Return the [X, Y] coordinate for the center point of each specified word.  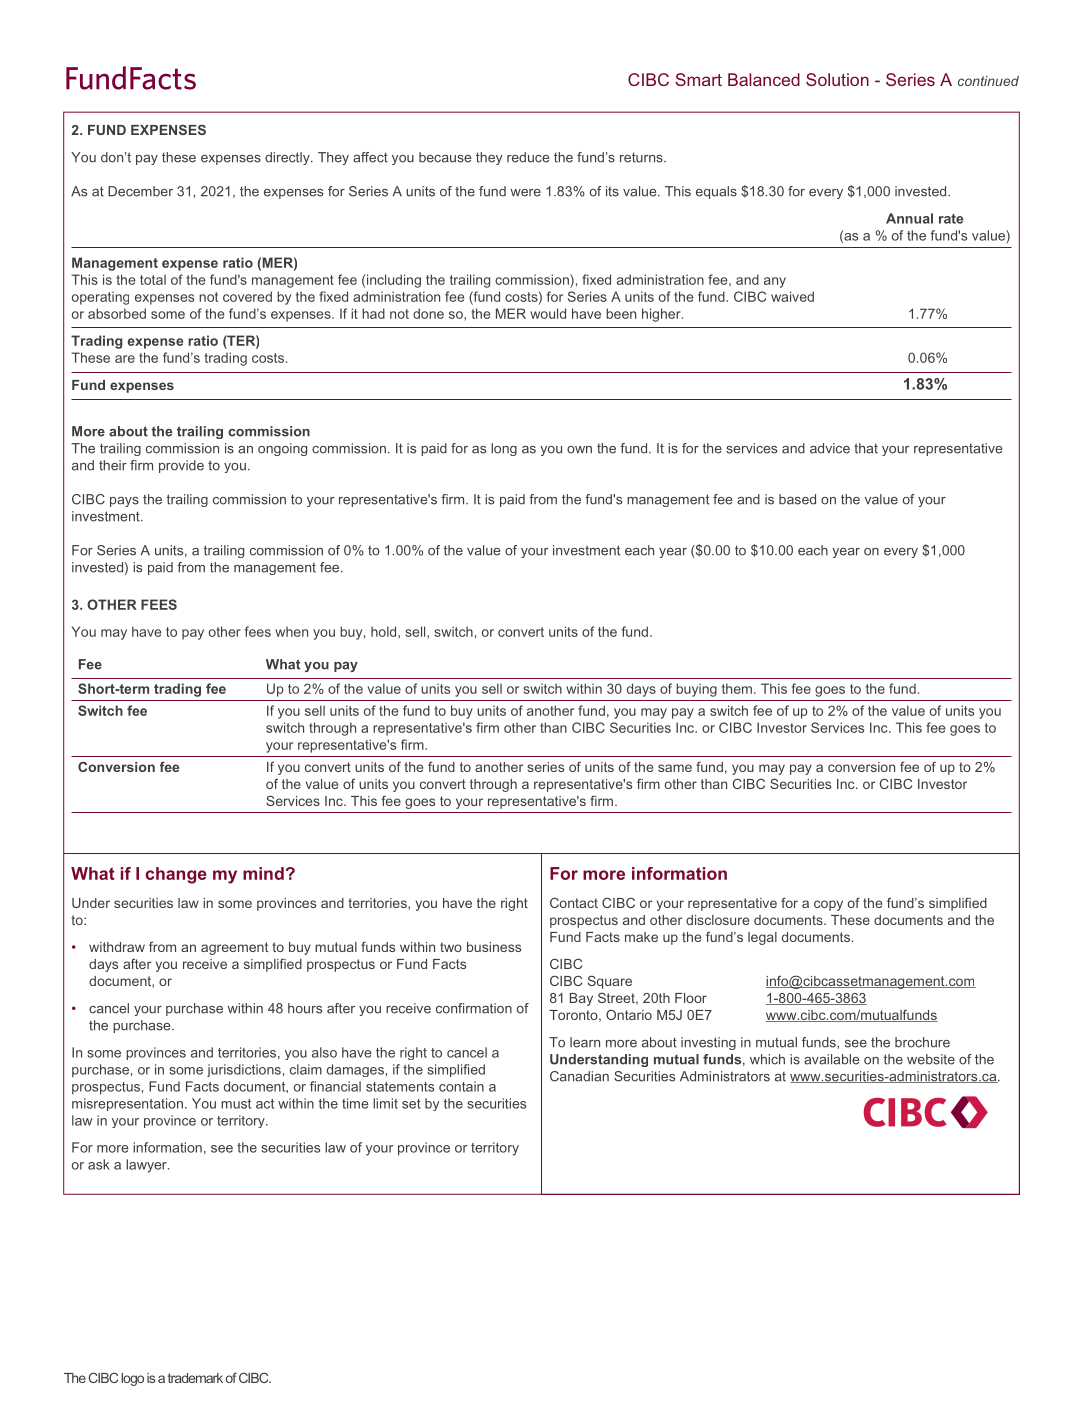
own [579, 450]
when [291, 631]
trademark [195, 1378]
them [737, 688]
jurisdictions [244, 1070]
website [931, 1059]
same [675, 768]
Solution [837, 79]
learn [585, 1042]
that [866, 448]
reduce [528, 157]
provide [181, 466]
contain [461, 1086]
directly [288, 158]
